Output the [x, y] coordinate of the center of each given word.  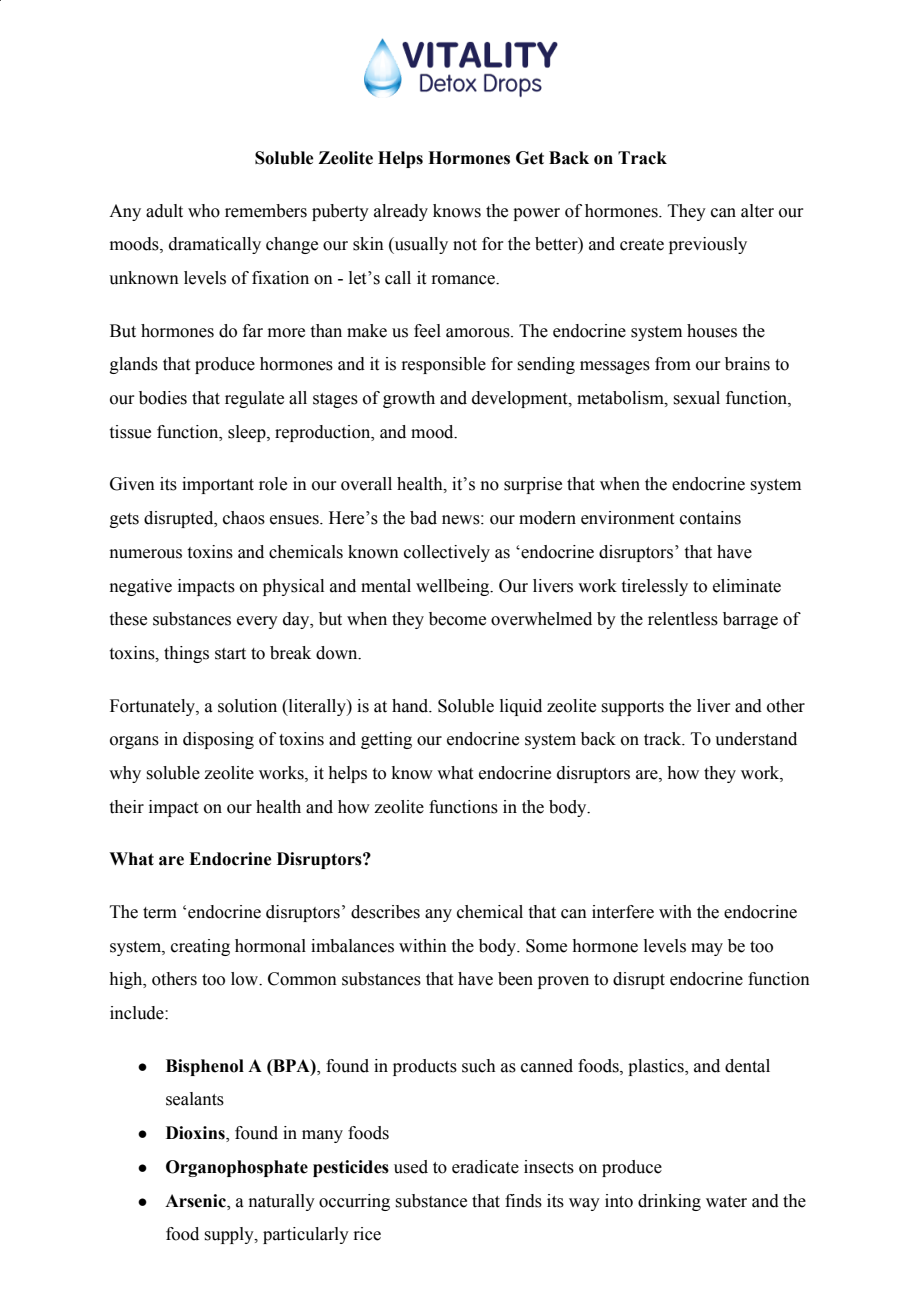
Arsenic [196, 1201]
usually [420, 245]
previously [708, 245]
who [204, 211]
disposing [218, 740]
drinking [669, 1202]
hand [411, 706]
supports [633, 708]
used [411, 1167]
